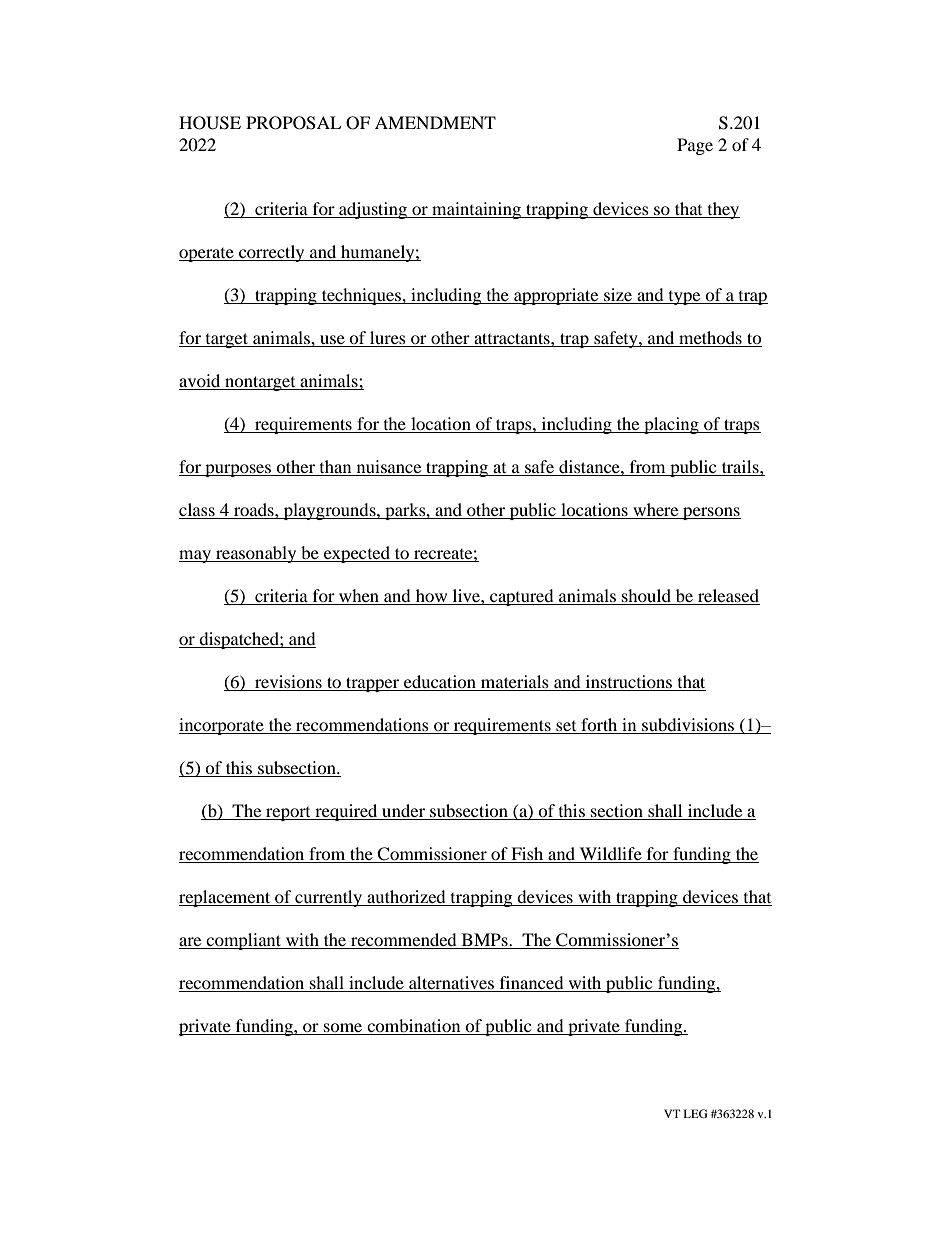 The width and height of the screenshot is (952, 1233). What do you see at coordinates (293, 123) in the screenshot?
I see `PROPOSAL` at bounding box center [293, 123].
